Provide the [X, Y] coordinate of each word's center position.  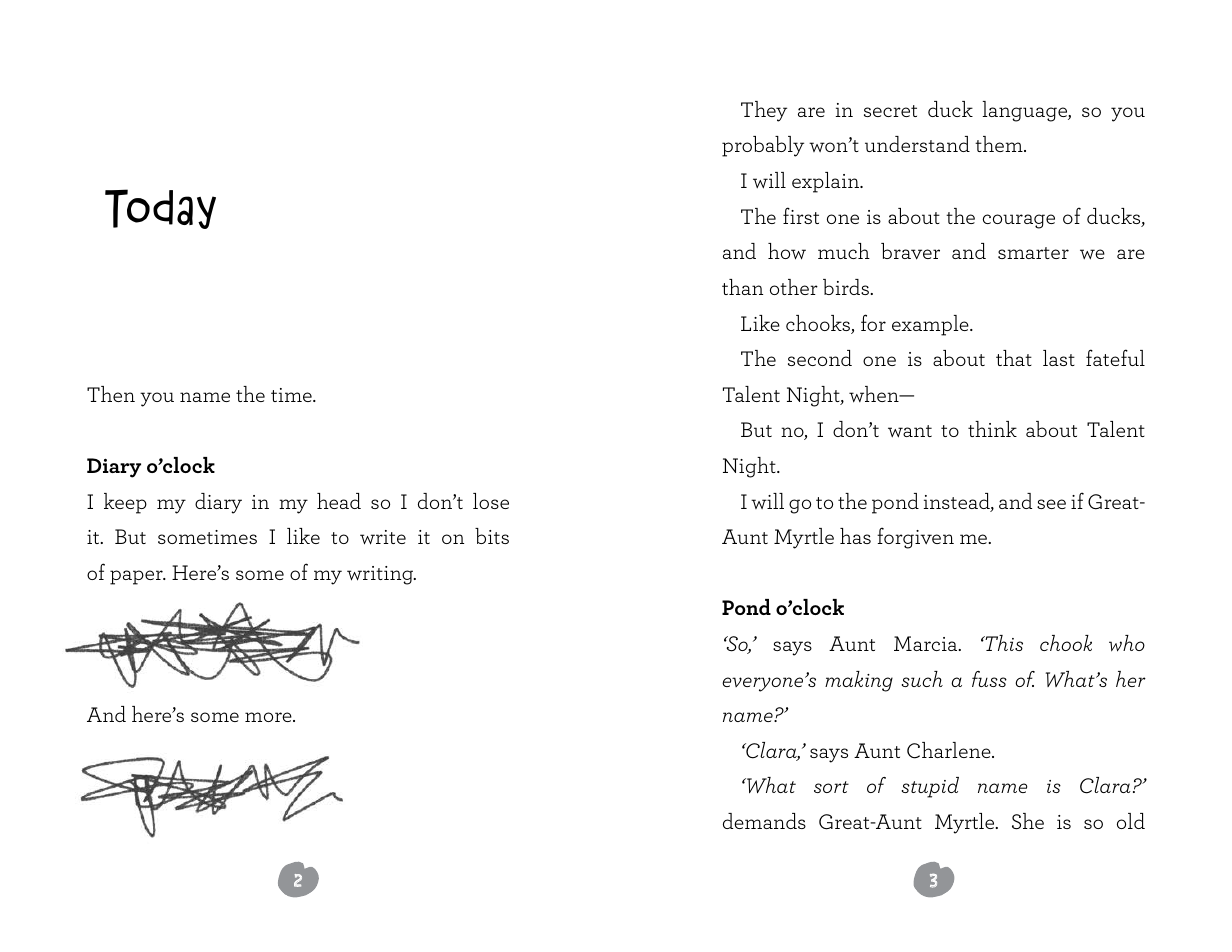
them [1000, 144]
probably [763, 146]
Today [160, 209]
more [269, 717]
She [1028, 821]
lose [491, 501]
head [339, 501]
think [992, 429]
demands [764, 821]
